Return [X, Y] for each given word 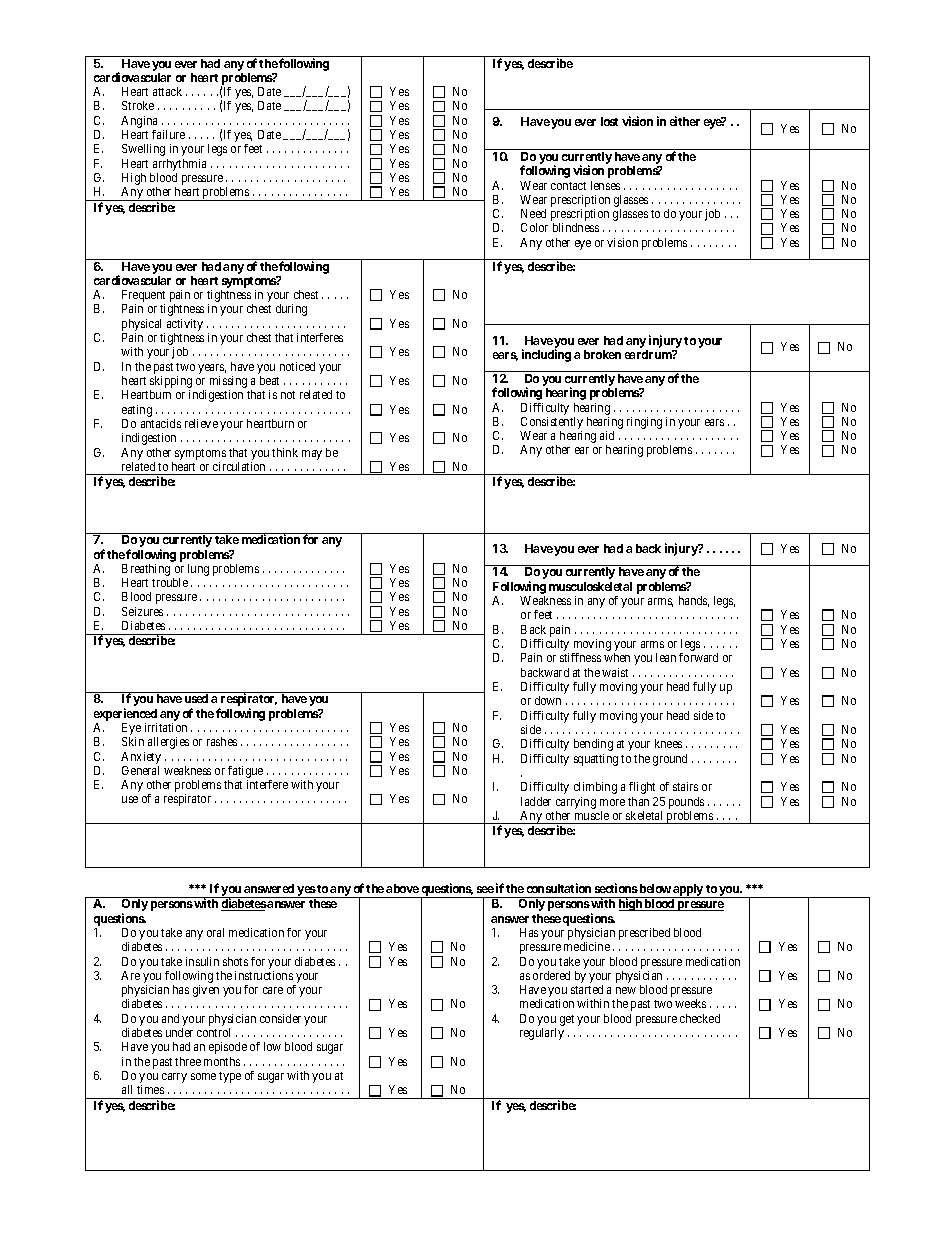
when [617, 657]
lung [198, 570]
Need [533, 213]
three [188, 1061]
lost [609, 121]
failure [168, 134]
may [312, 455]
